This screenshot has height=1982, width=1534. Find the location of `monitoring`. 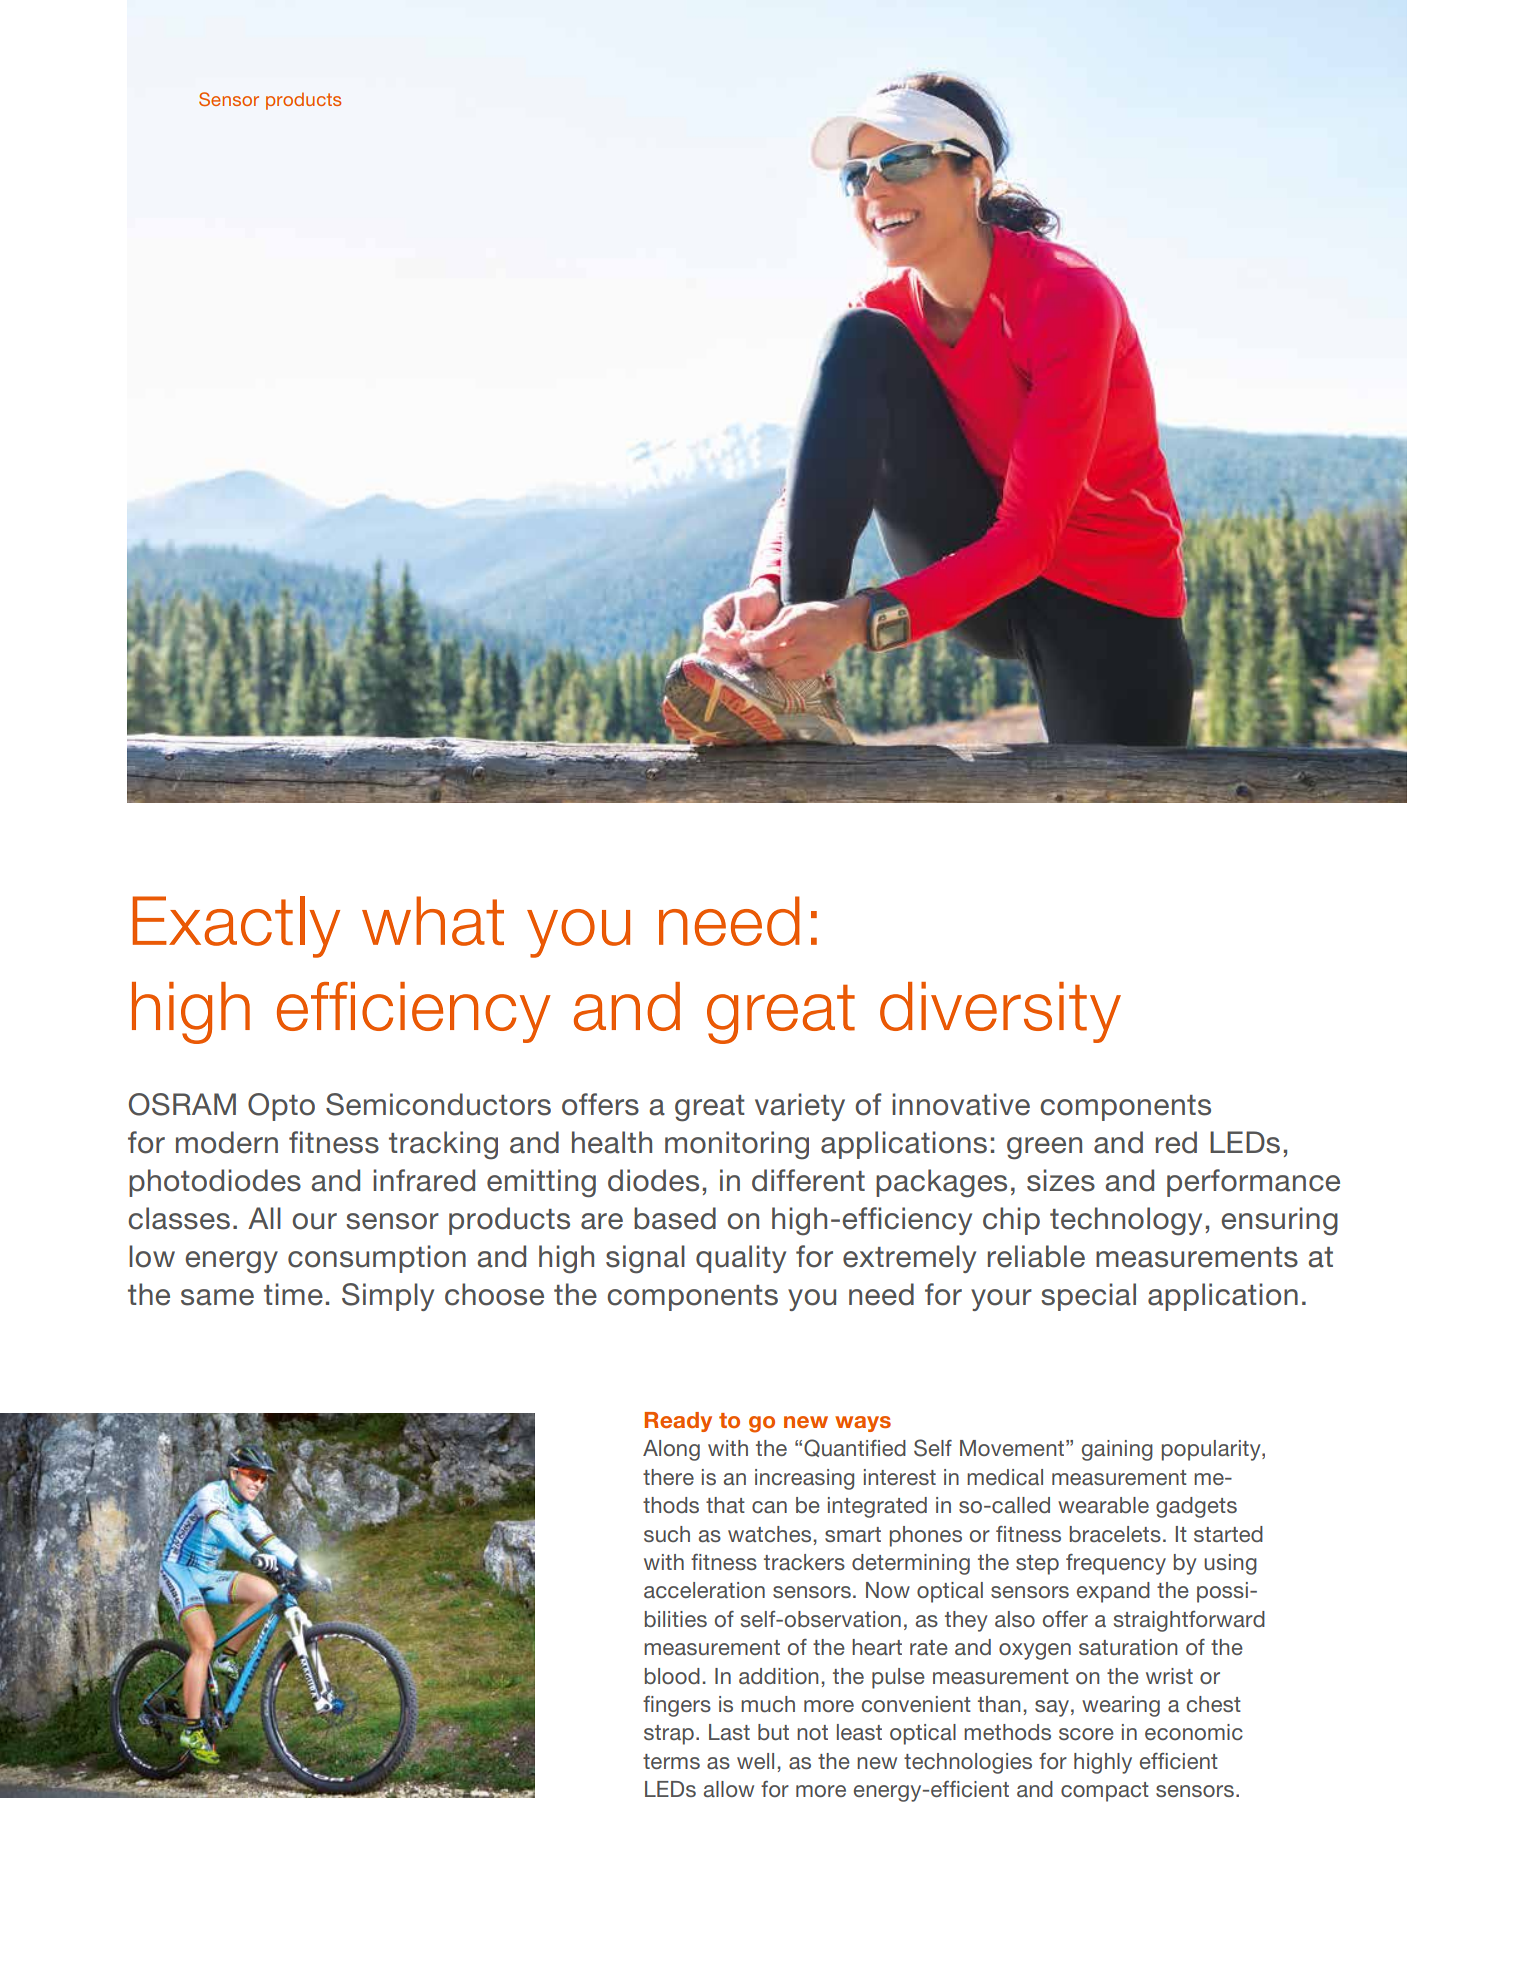

monitoring is located at coordinates (737, 1145).
